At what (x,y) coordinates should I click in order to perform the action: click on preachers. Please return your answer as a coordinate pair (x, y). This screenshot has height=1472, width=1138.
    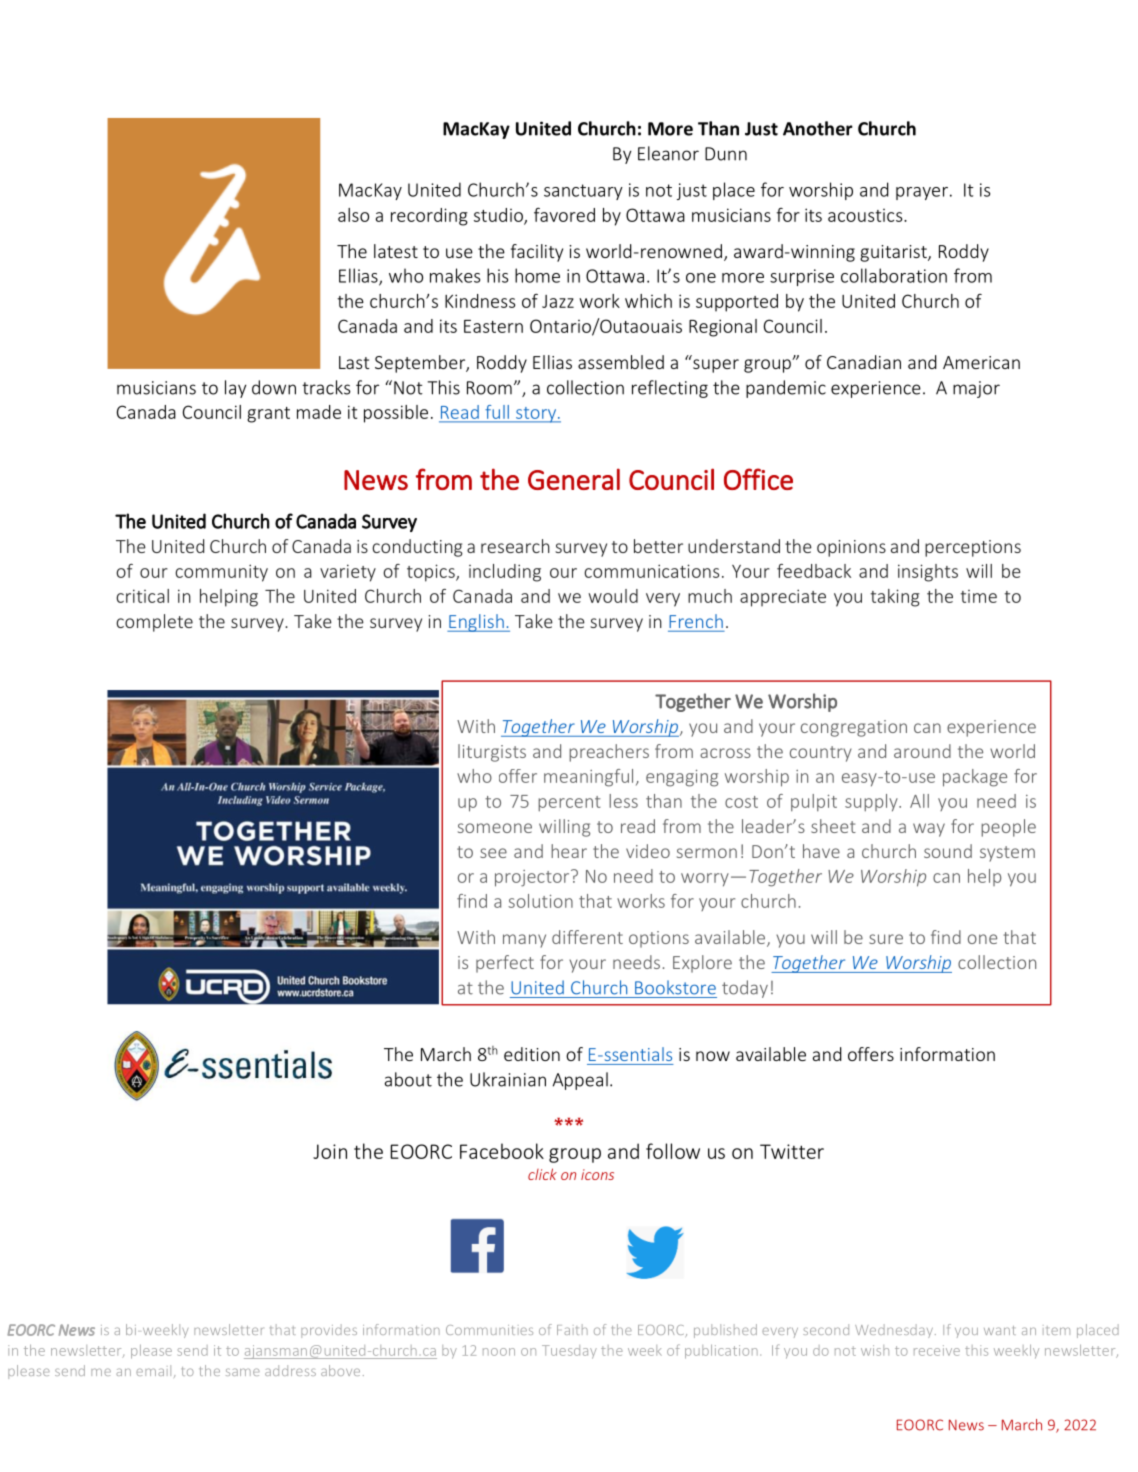
    Looking at the image, I should click on (609, 753).
